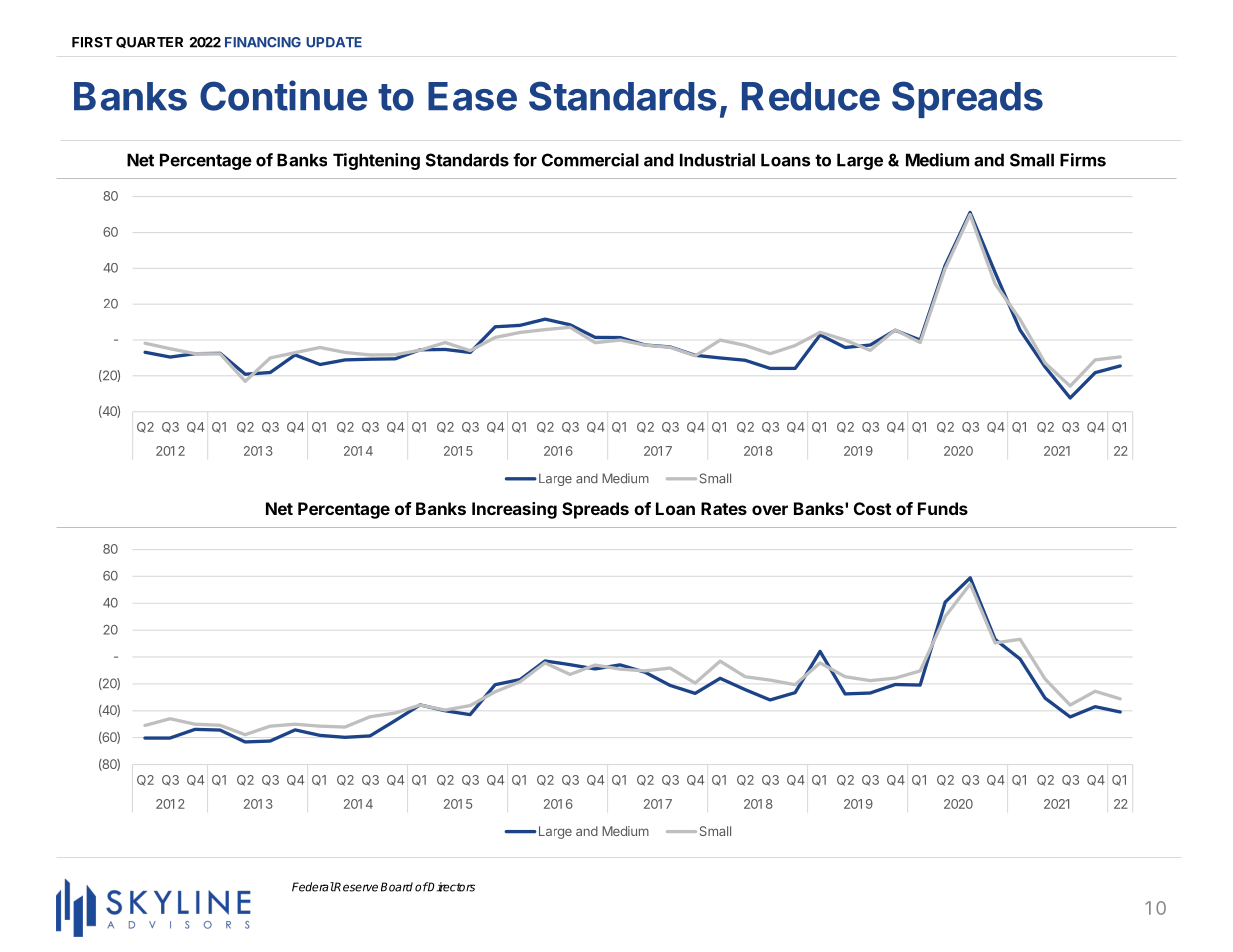  Describe the element at coordinates (943, 508) in the screenshot. I see `Funds` at that location.
